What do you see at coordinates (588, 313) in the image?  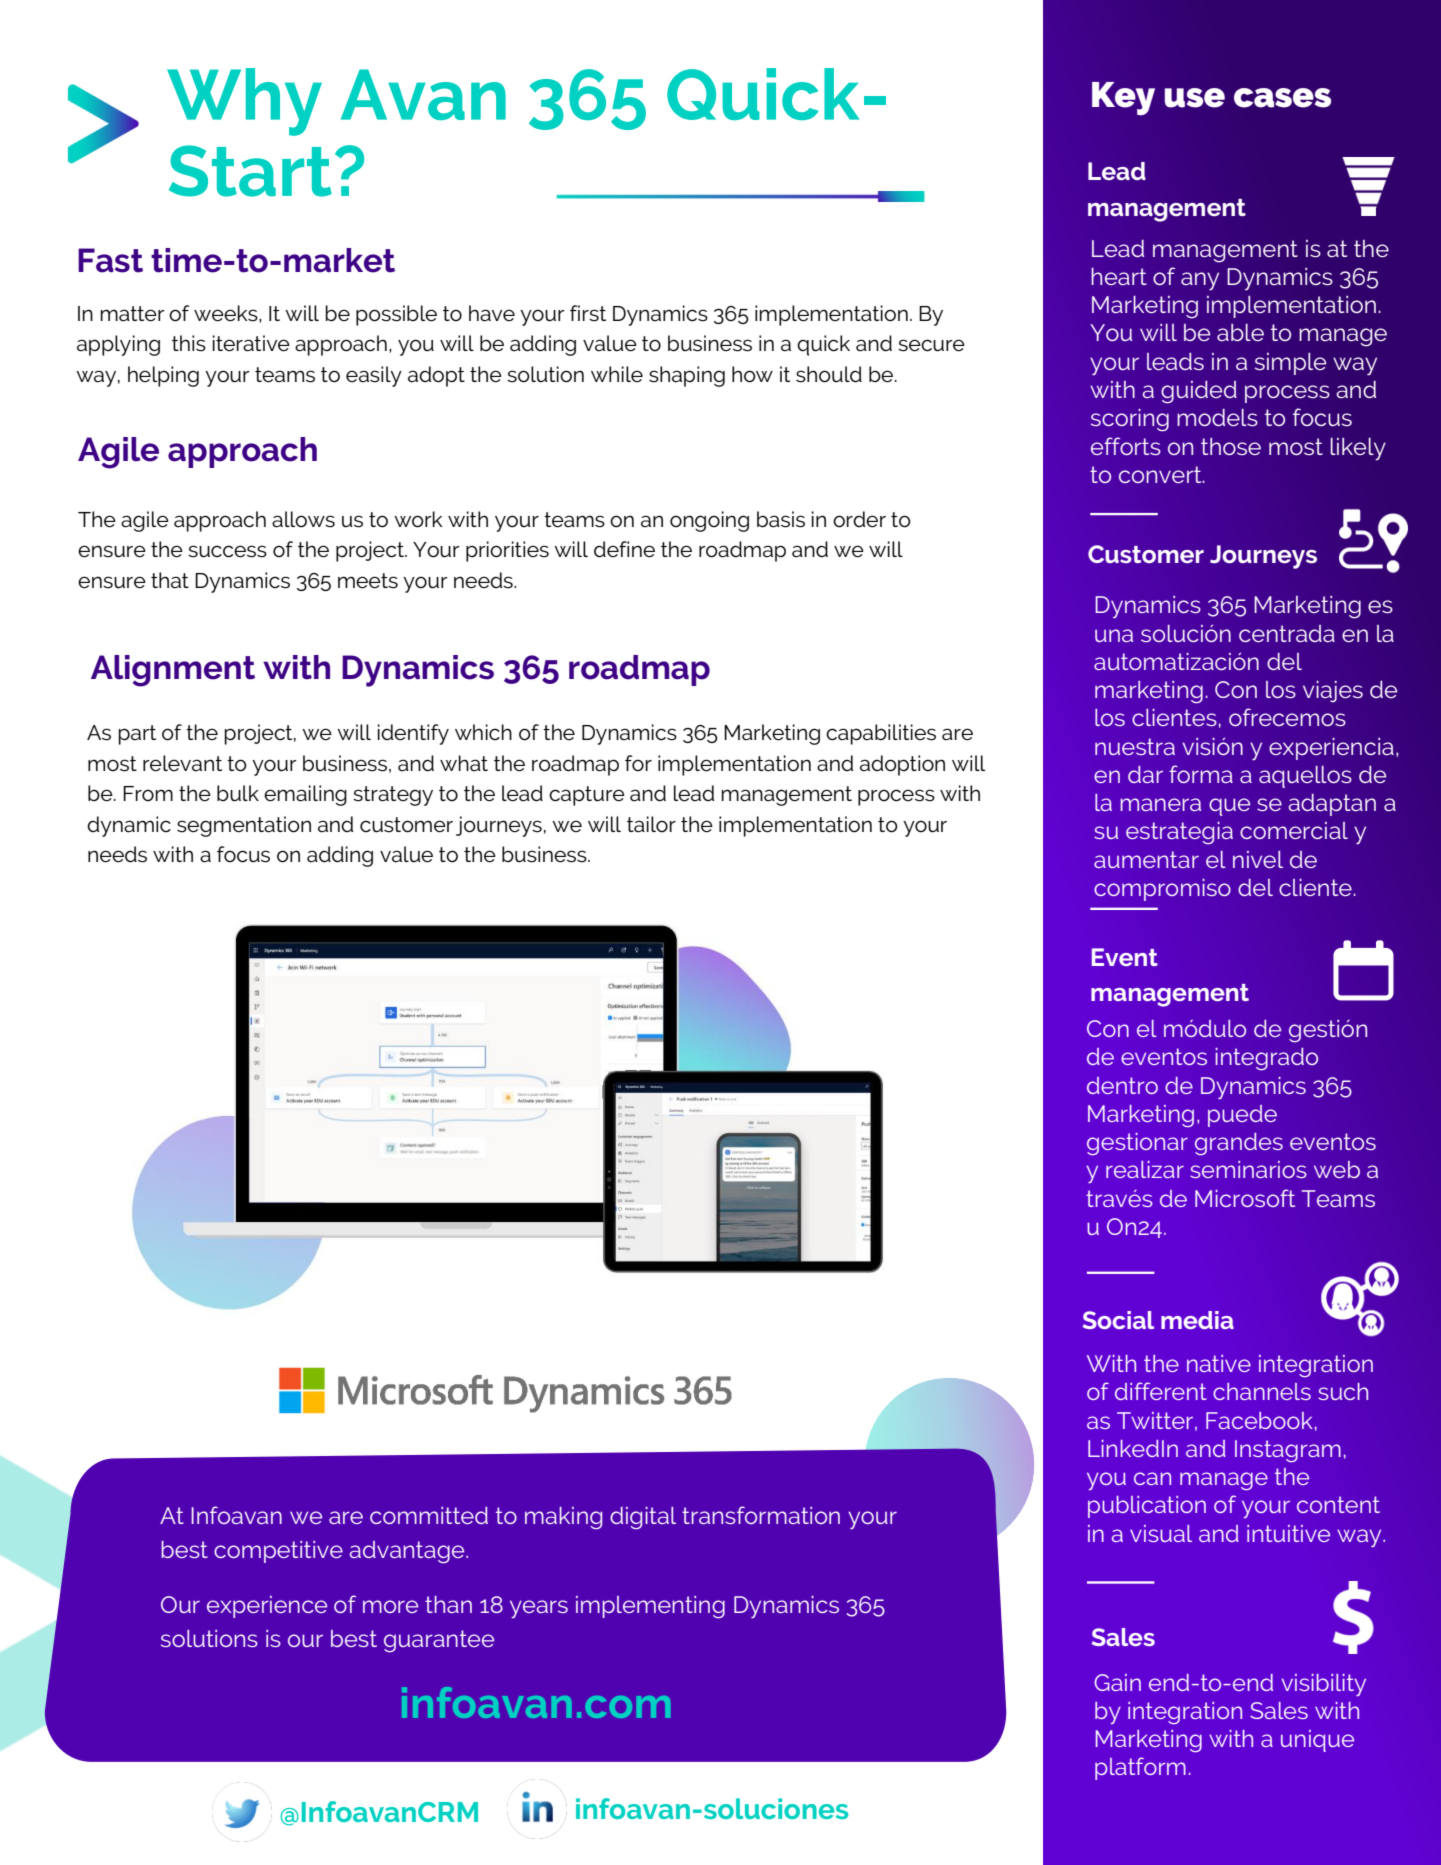 I see `first` at bounding box center [588, 313].
